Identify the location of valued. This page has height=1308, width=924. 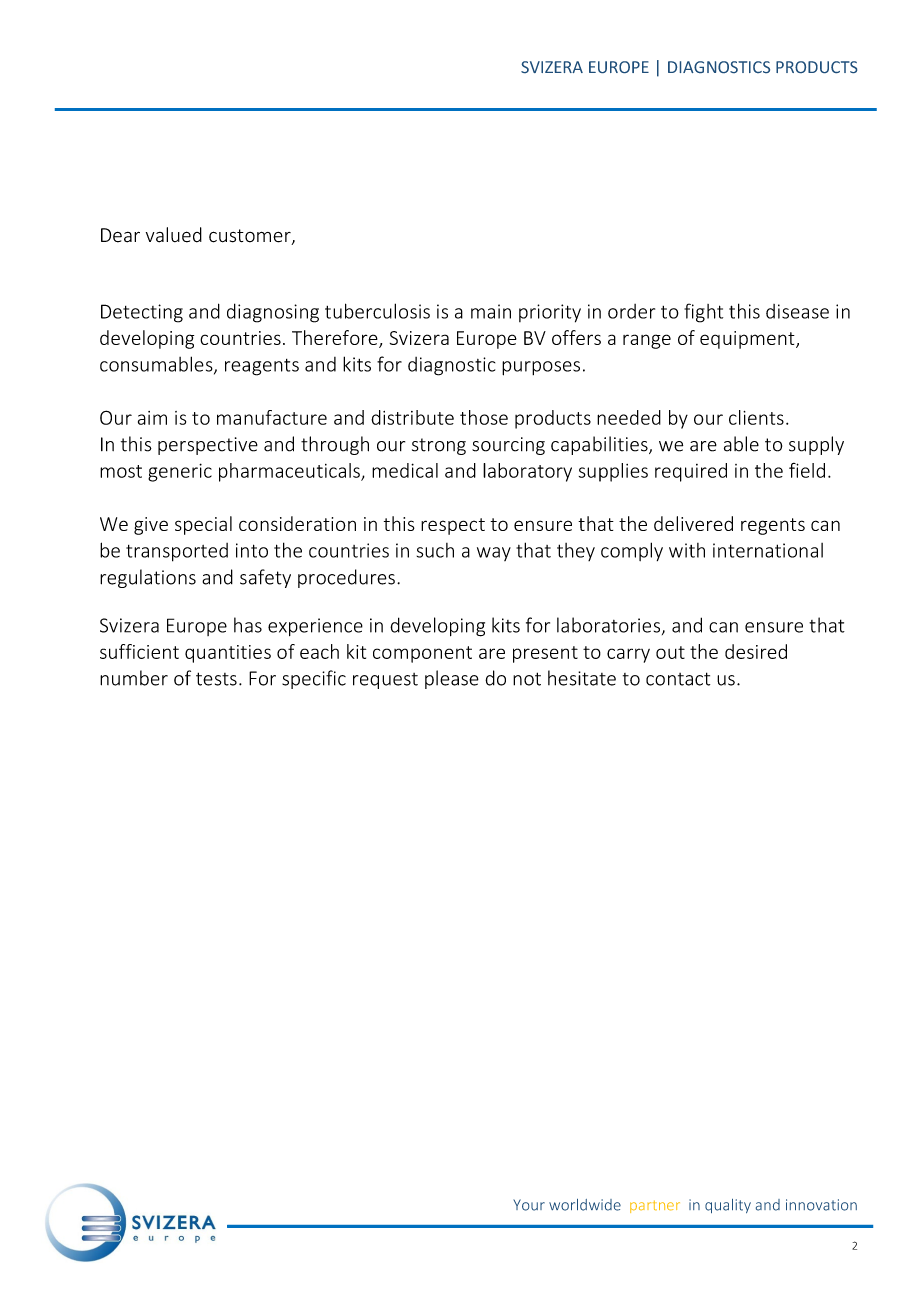
(174, 235).
